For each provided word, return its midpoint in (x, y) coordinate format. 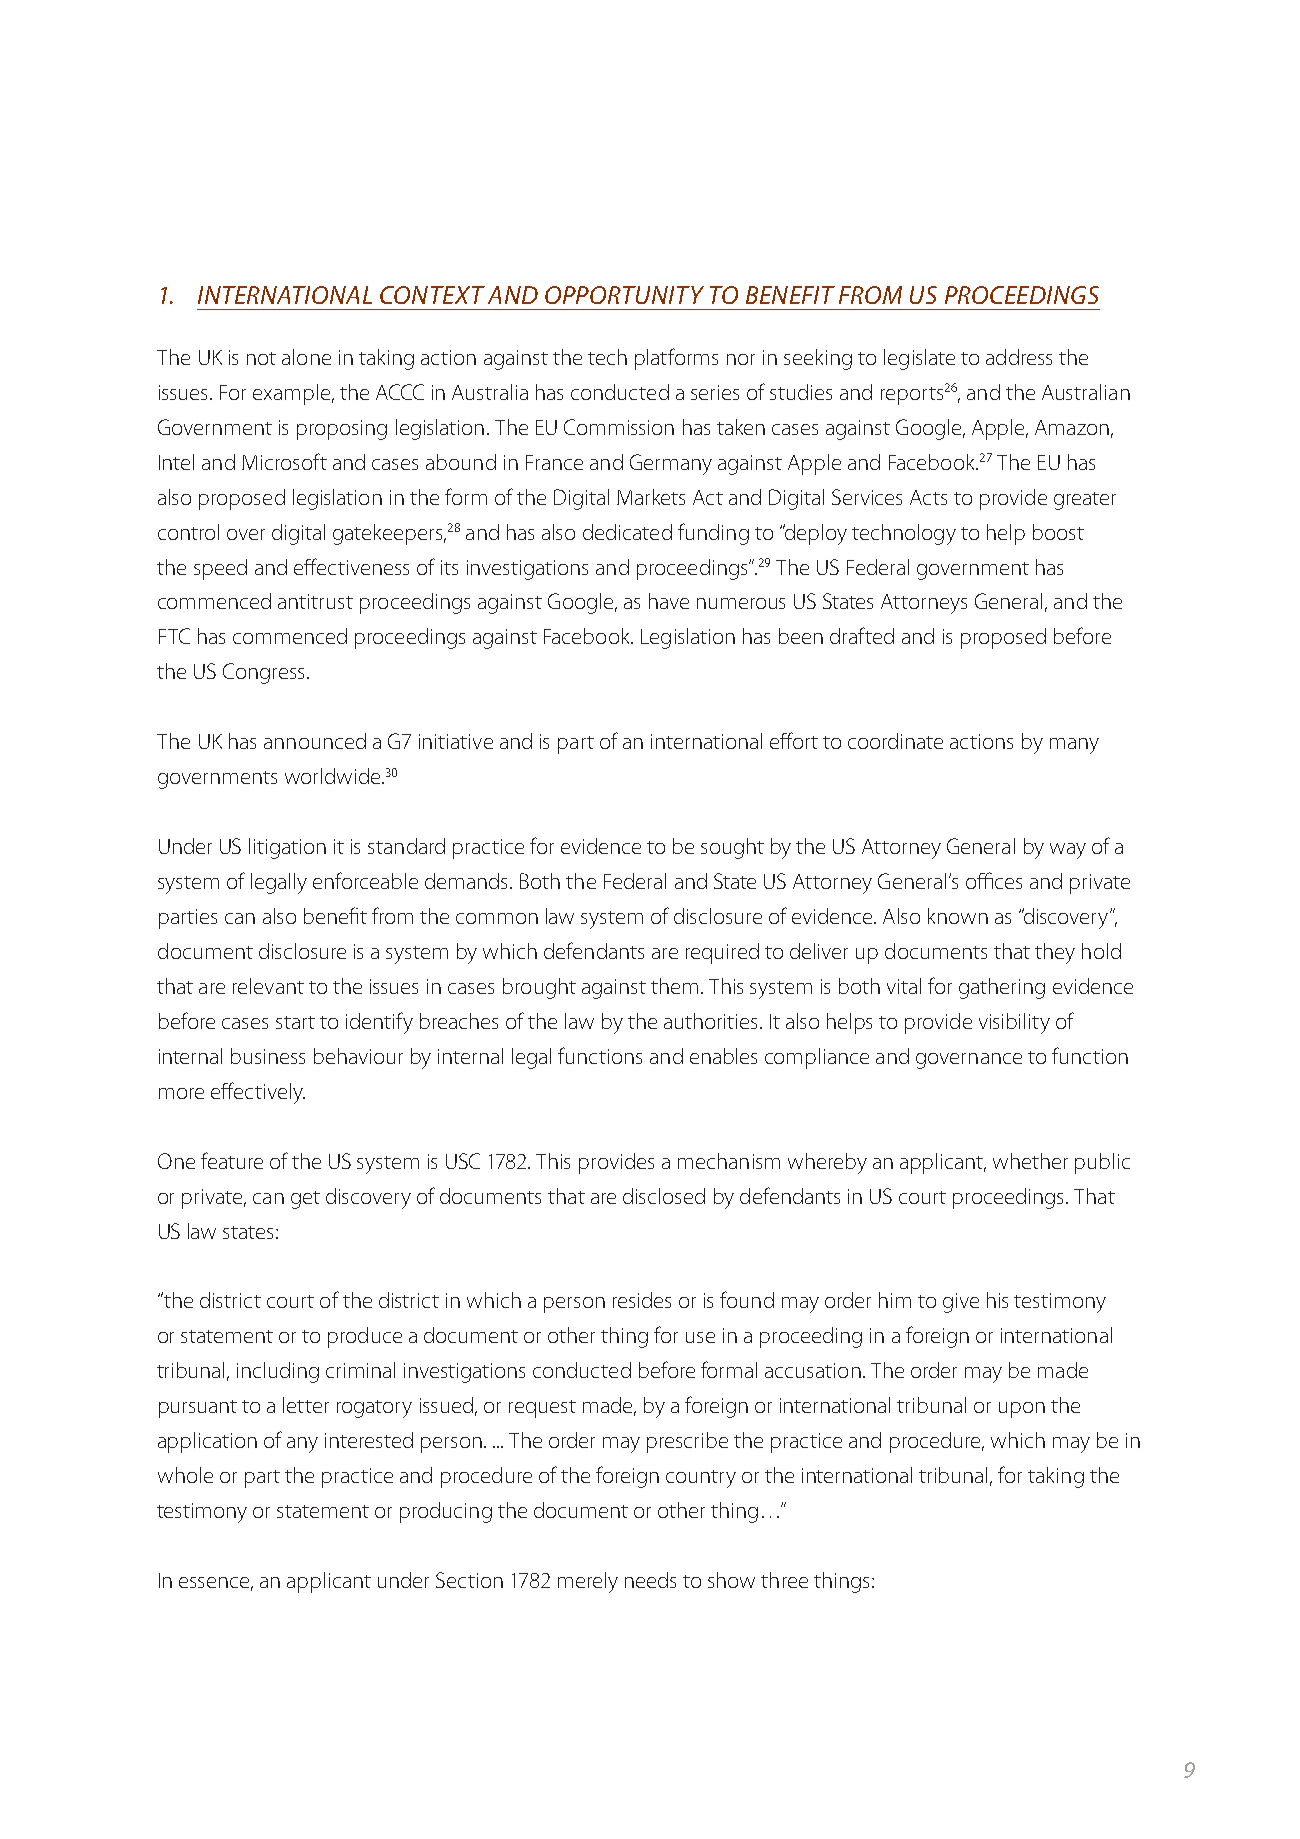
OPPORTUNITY (624, 295)
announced (315, 741)
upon (1022, 1410)
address (1019, 357)
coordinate (895, 741)
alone (306, 357)
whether (1030, 1161)
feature (232, 1160)
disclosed (664, 1196)
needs (650, 1580)
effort (794, 740)
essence (216, 1584)
